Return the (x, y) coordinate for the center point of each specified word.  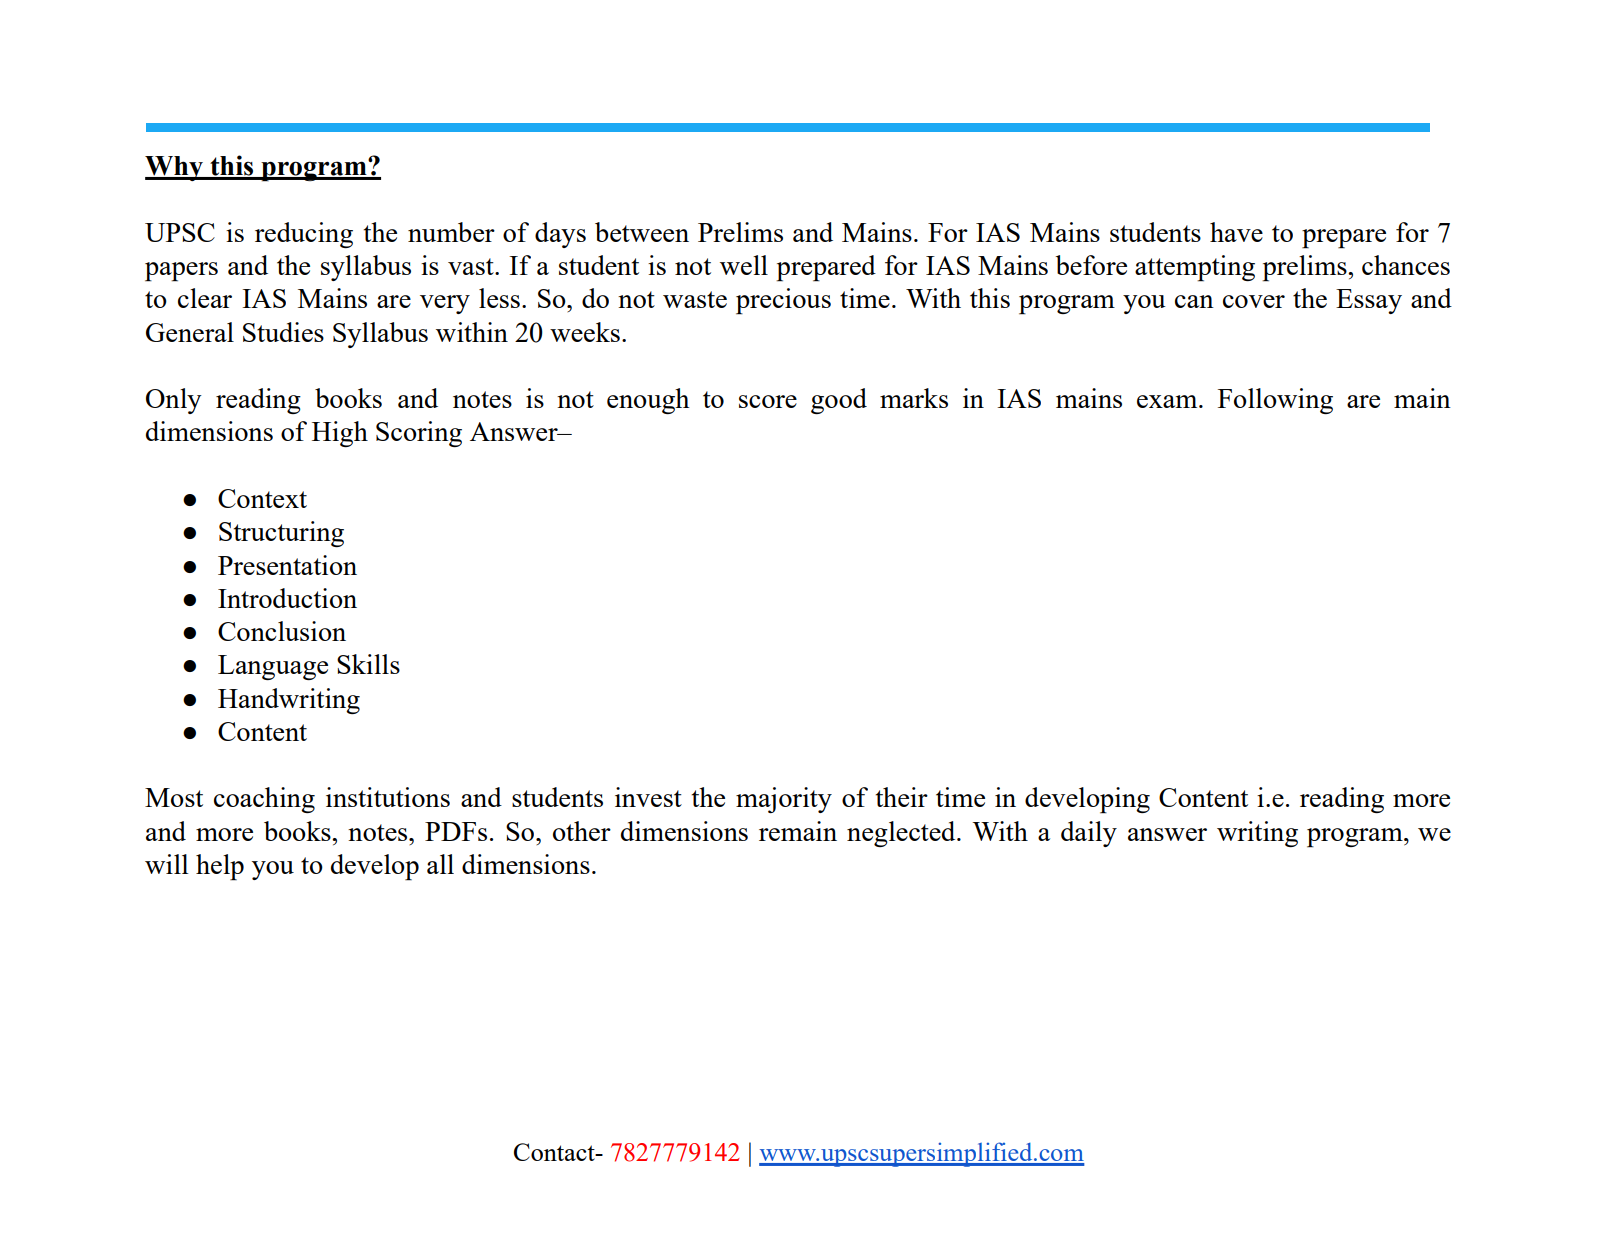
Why (175, 168)
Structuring (281, 534)
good (839, 401)
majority (784, 800)
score (768, 401)
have (1236, 232)
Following (1275, 401)
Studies (283, 332)
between (642, 232)
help (220, 867)
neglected (902, 834)
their (902, 797)
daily (1089, 834)
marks (914, 398)
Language (273, 667)
